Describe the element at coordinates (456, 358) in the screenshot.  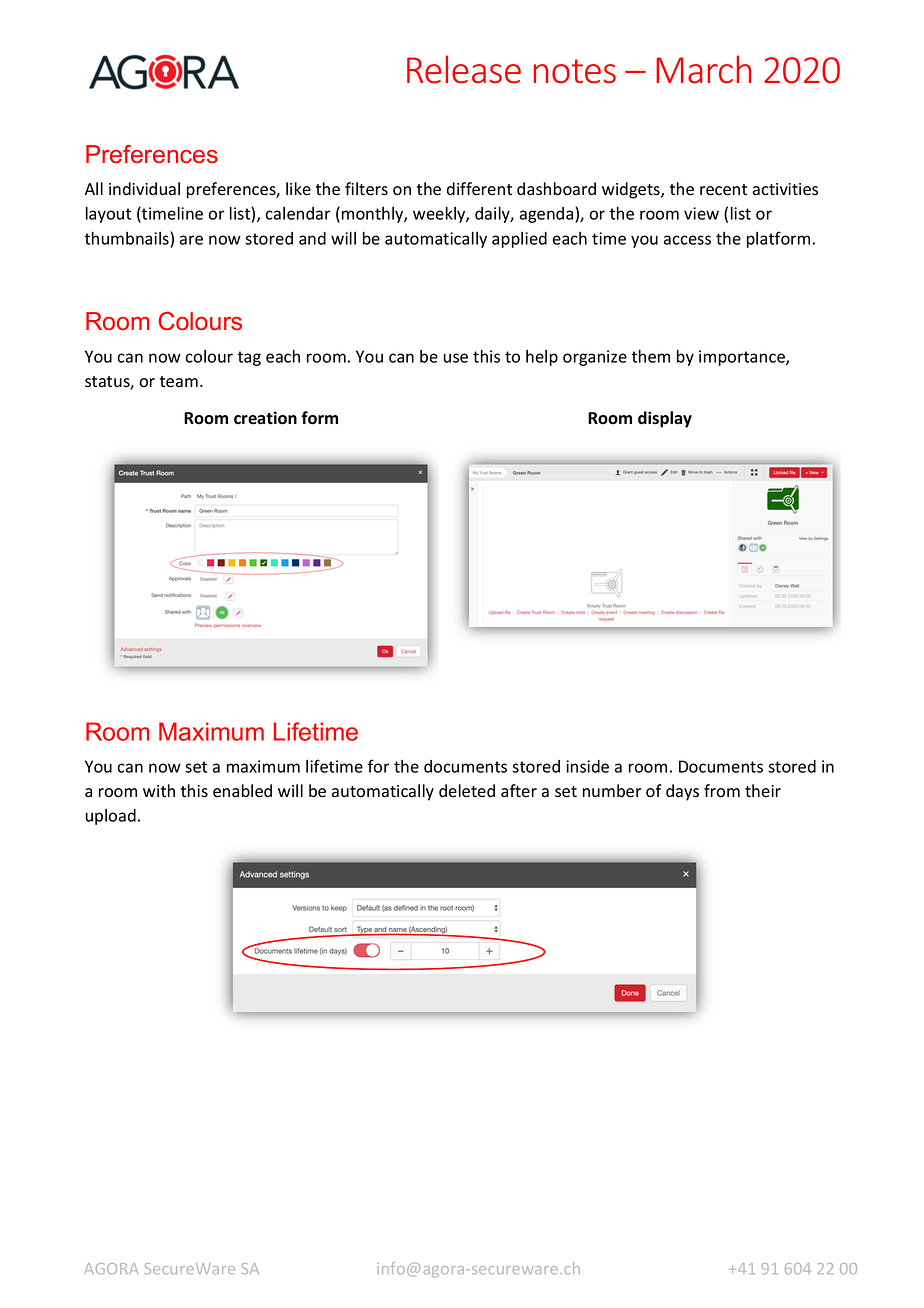
I see `use` at that location.
